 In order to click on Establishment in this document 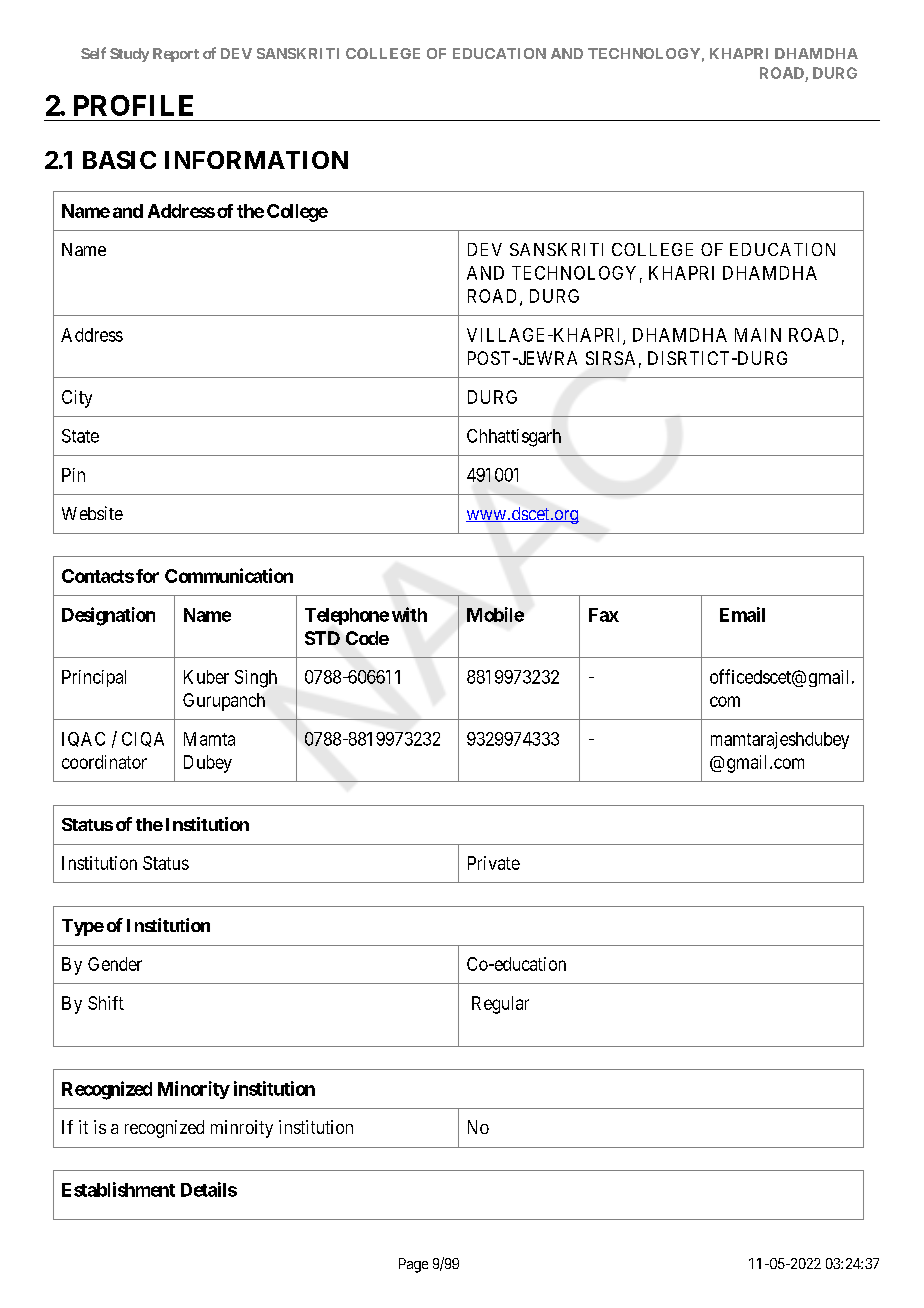, I will do `click(118, 1189)`.
